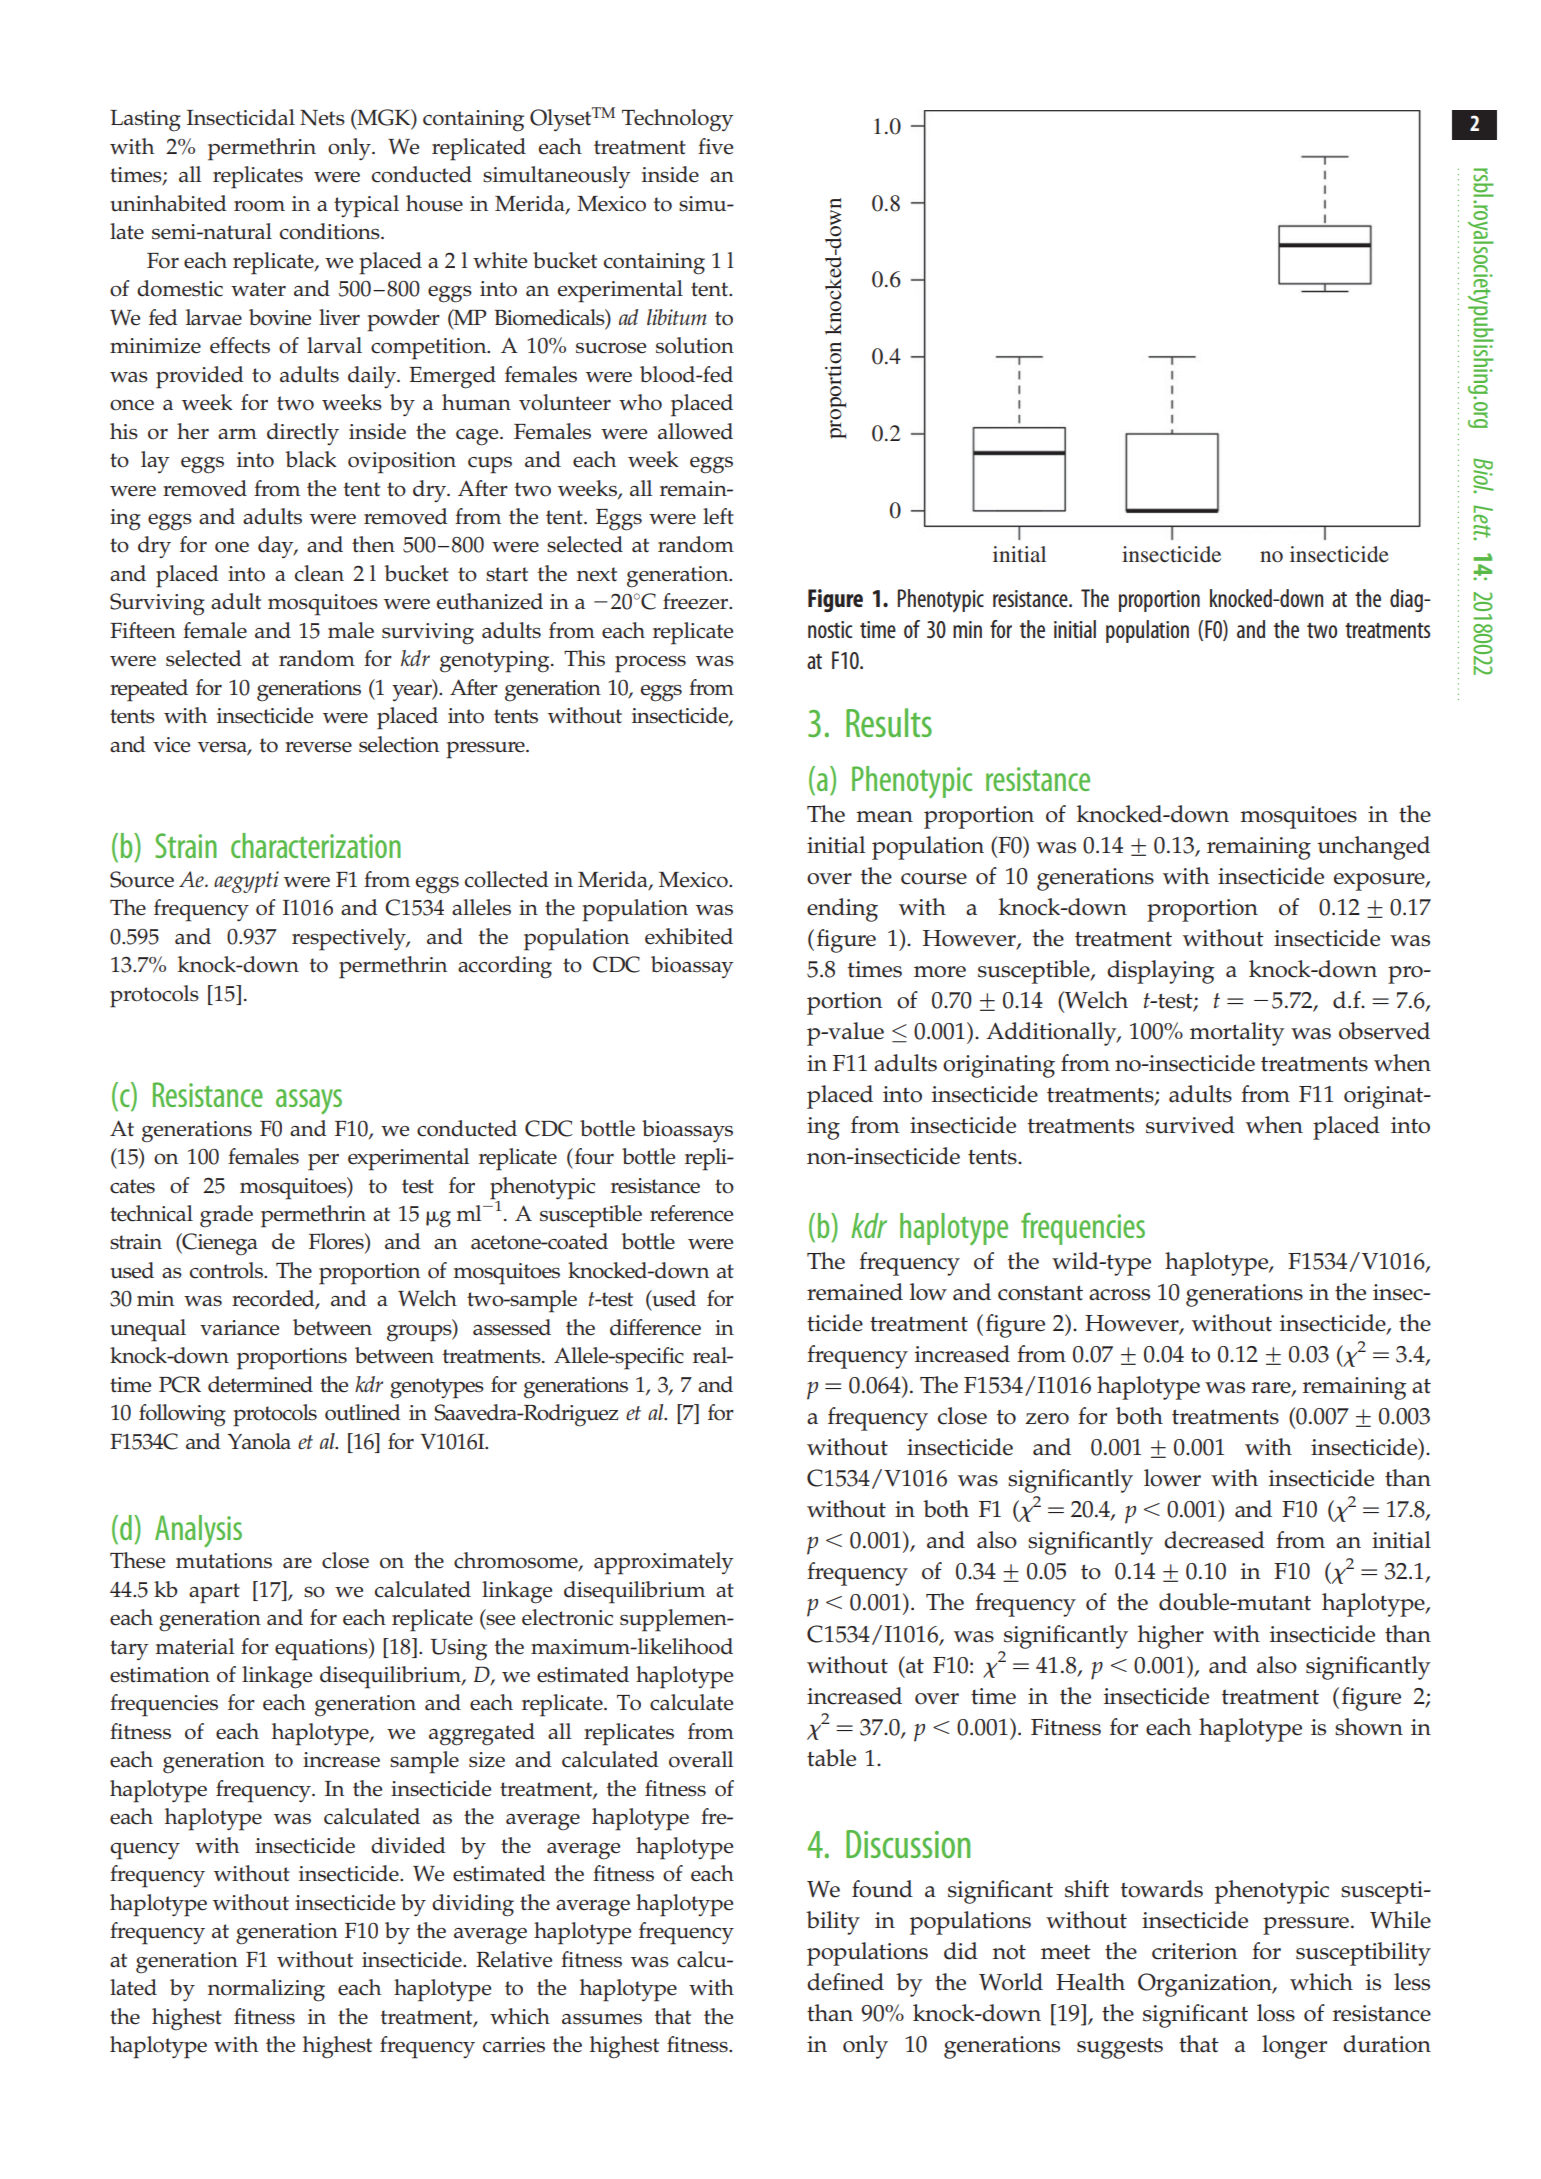  Describe the element at coordinates (1119, 1295) in the screenshot. I see `across` at that location.
